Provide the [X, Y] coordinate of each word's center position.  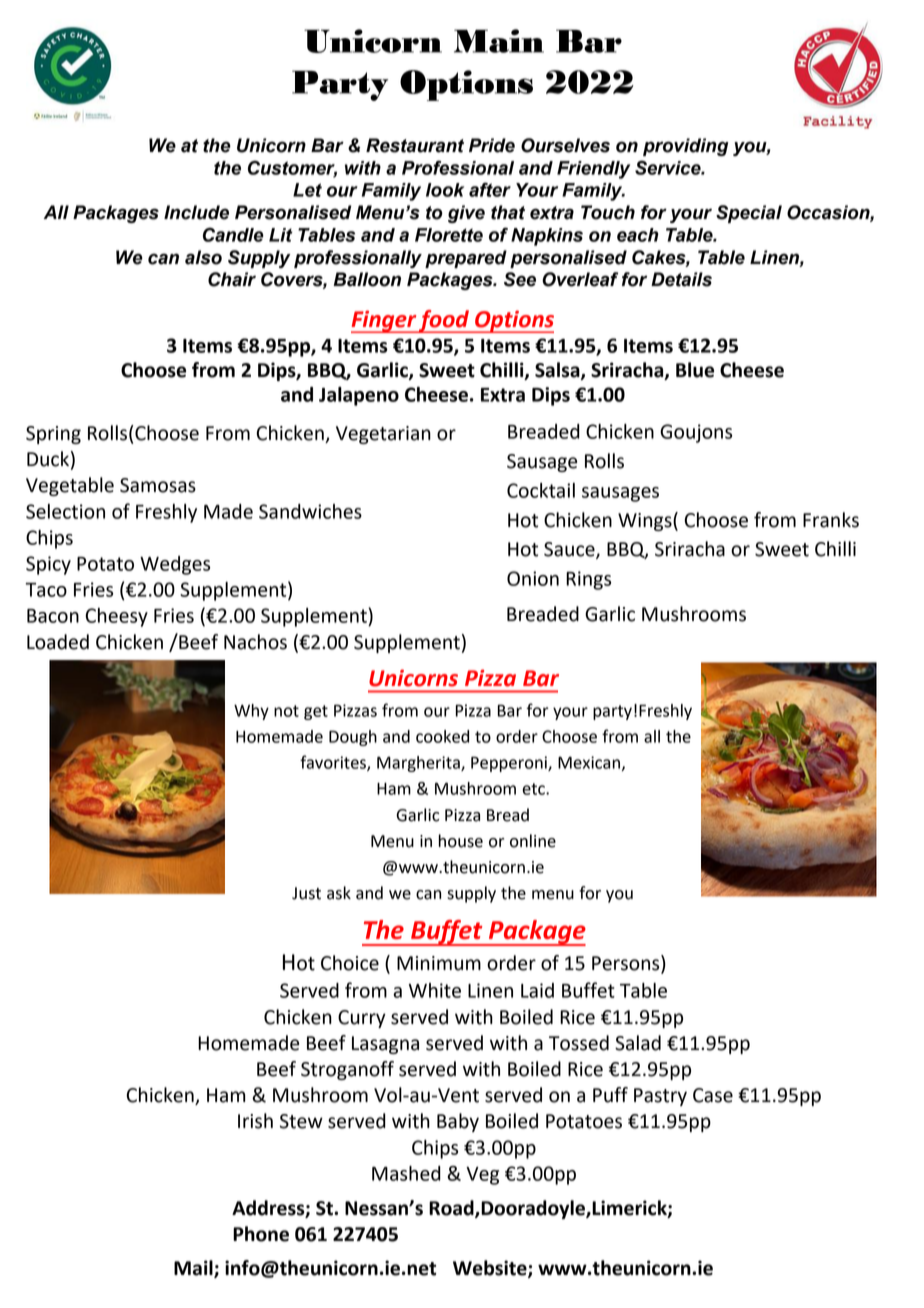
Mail [194, 1269]
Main [499, 41]
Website [491, 1269]
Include [196, 212]
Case [713, 1095]
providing [686, 147]
